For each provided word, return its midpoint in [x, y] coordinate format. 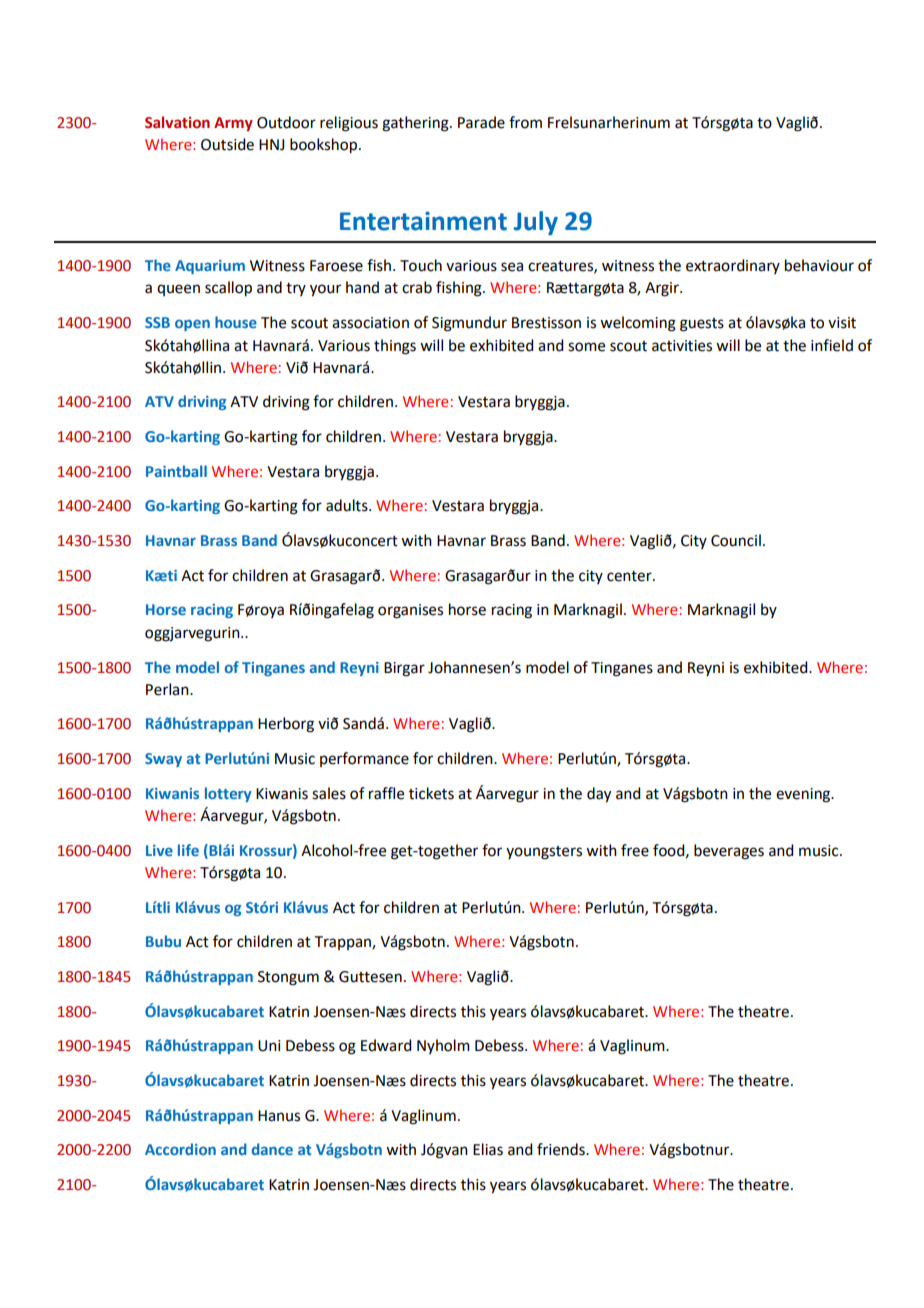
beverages [729, 852]
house [236, 322]
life [188, 850]
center [630, 576]
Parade [481, 122]
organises [410, 611]
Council [736, 540]
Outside [227, 144]
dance [272, 1149]
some [586, 347]
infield [832, 345]
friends [562, 1149]
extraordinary [733, 266]
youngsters [544, 853]
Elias [488, 1149]
